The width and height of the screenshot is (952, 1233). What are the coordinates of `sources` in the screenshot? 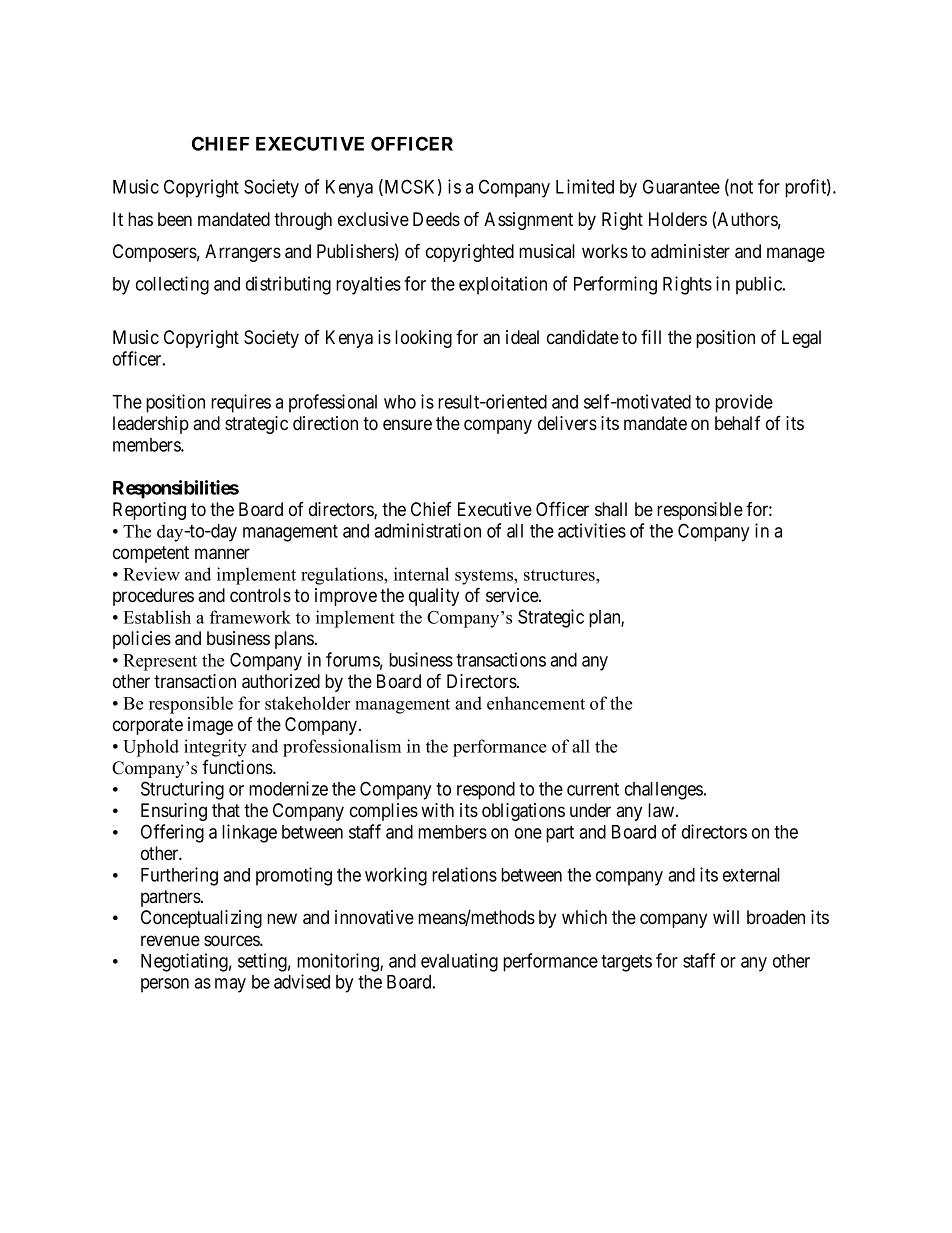 It's located at (232, 941).
